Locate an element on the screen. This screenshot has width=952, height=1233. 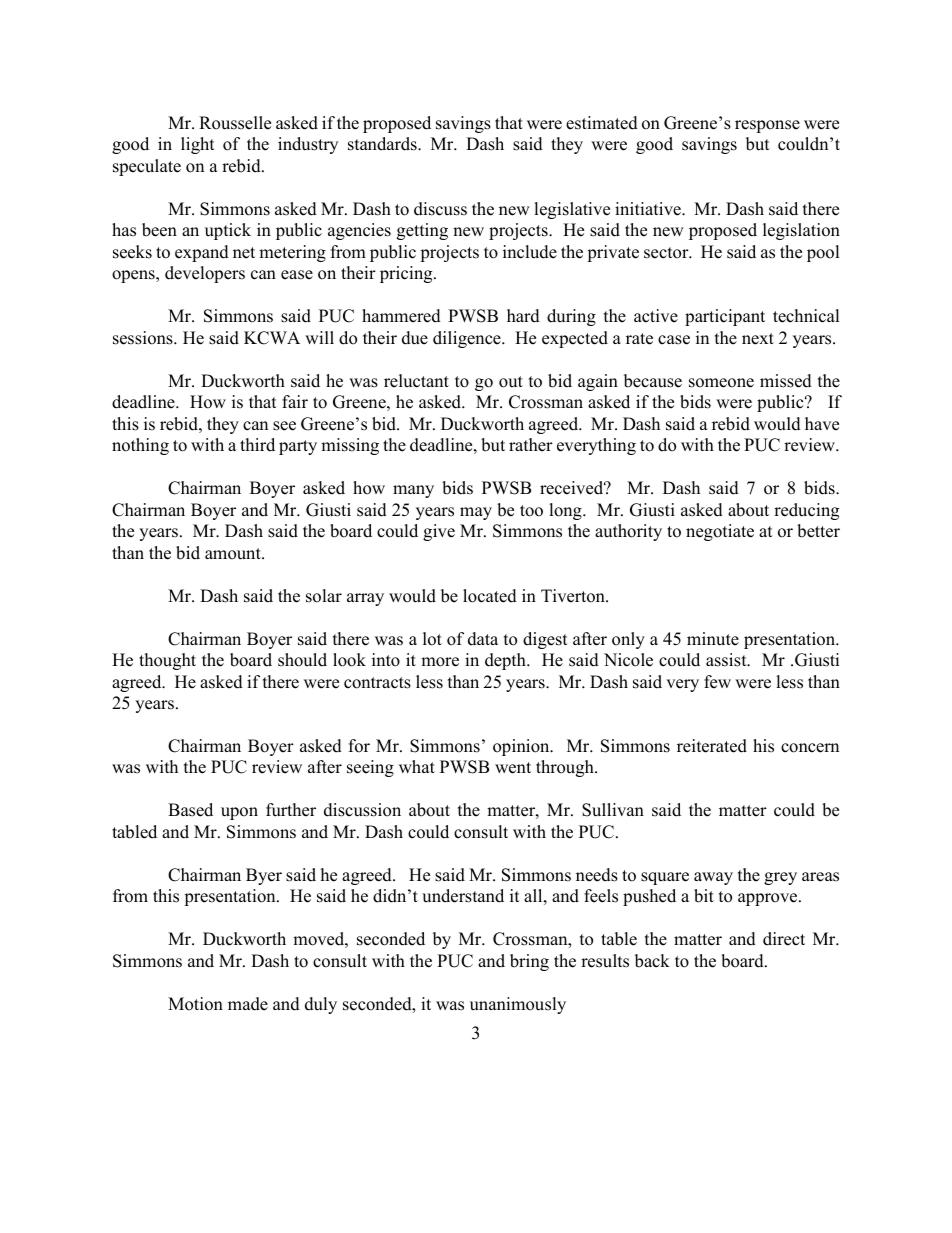
few is located at coordinates (717, 682).
